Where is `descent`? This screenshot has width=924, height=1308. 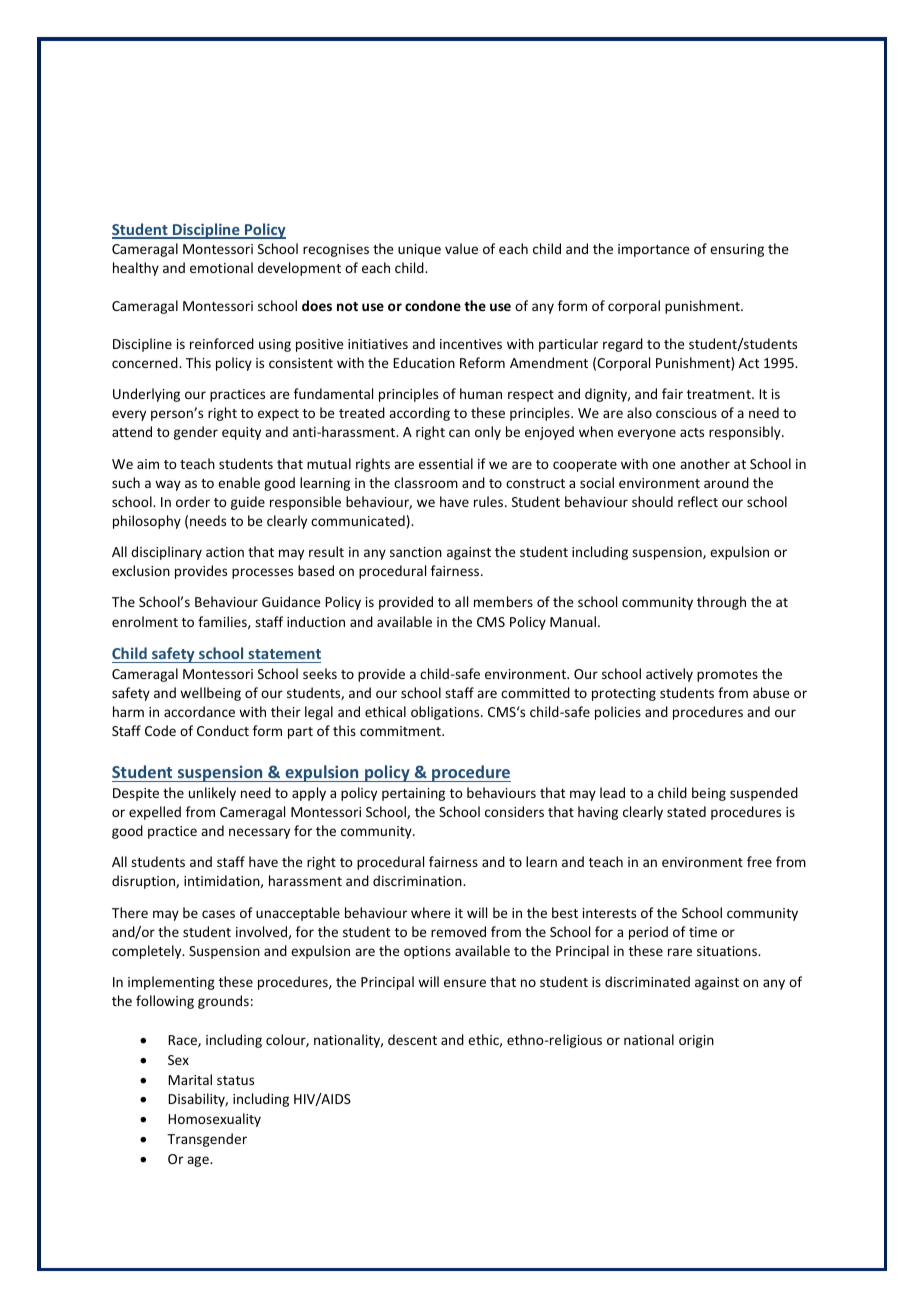 descent is located at coordinates (412, 1039).
